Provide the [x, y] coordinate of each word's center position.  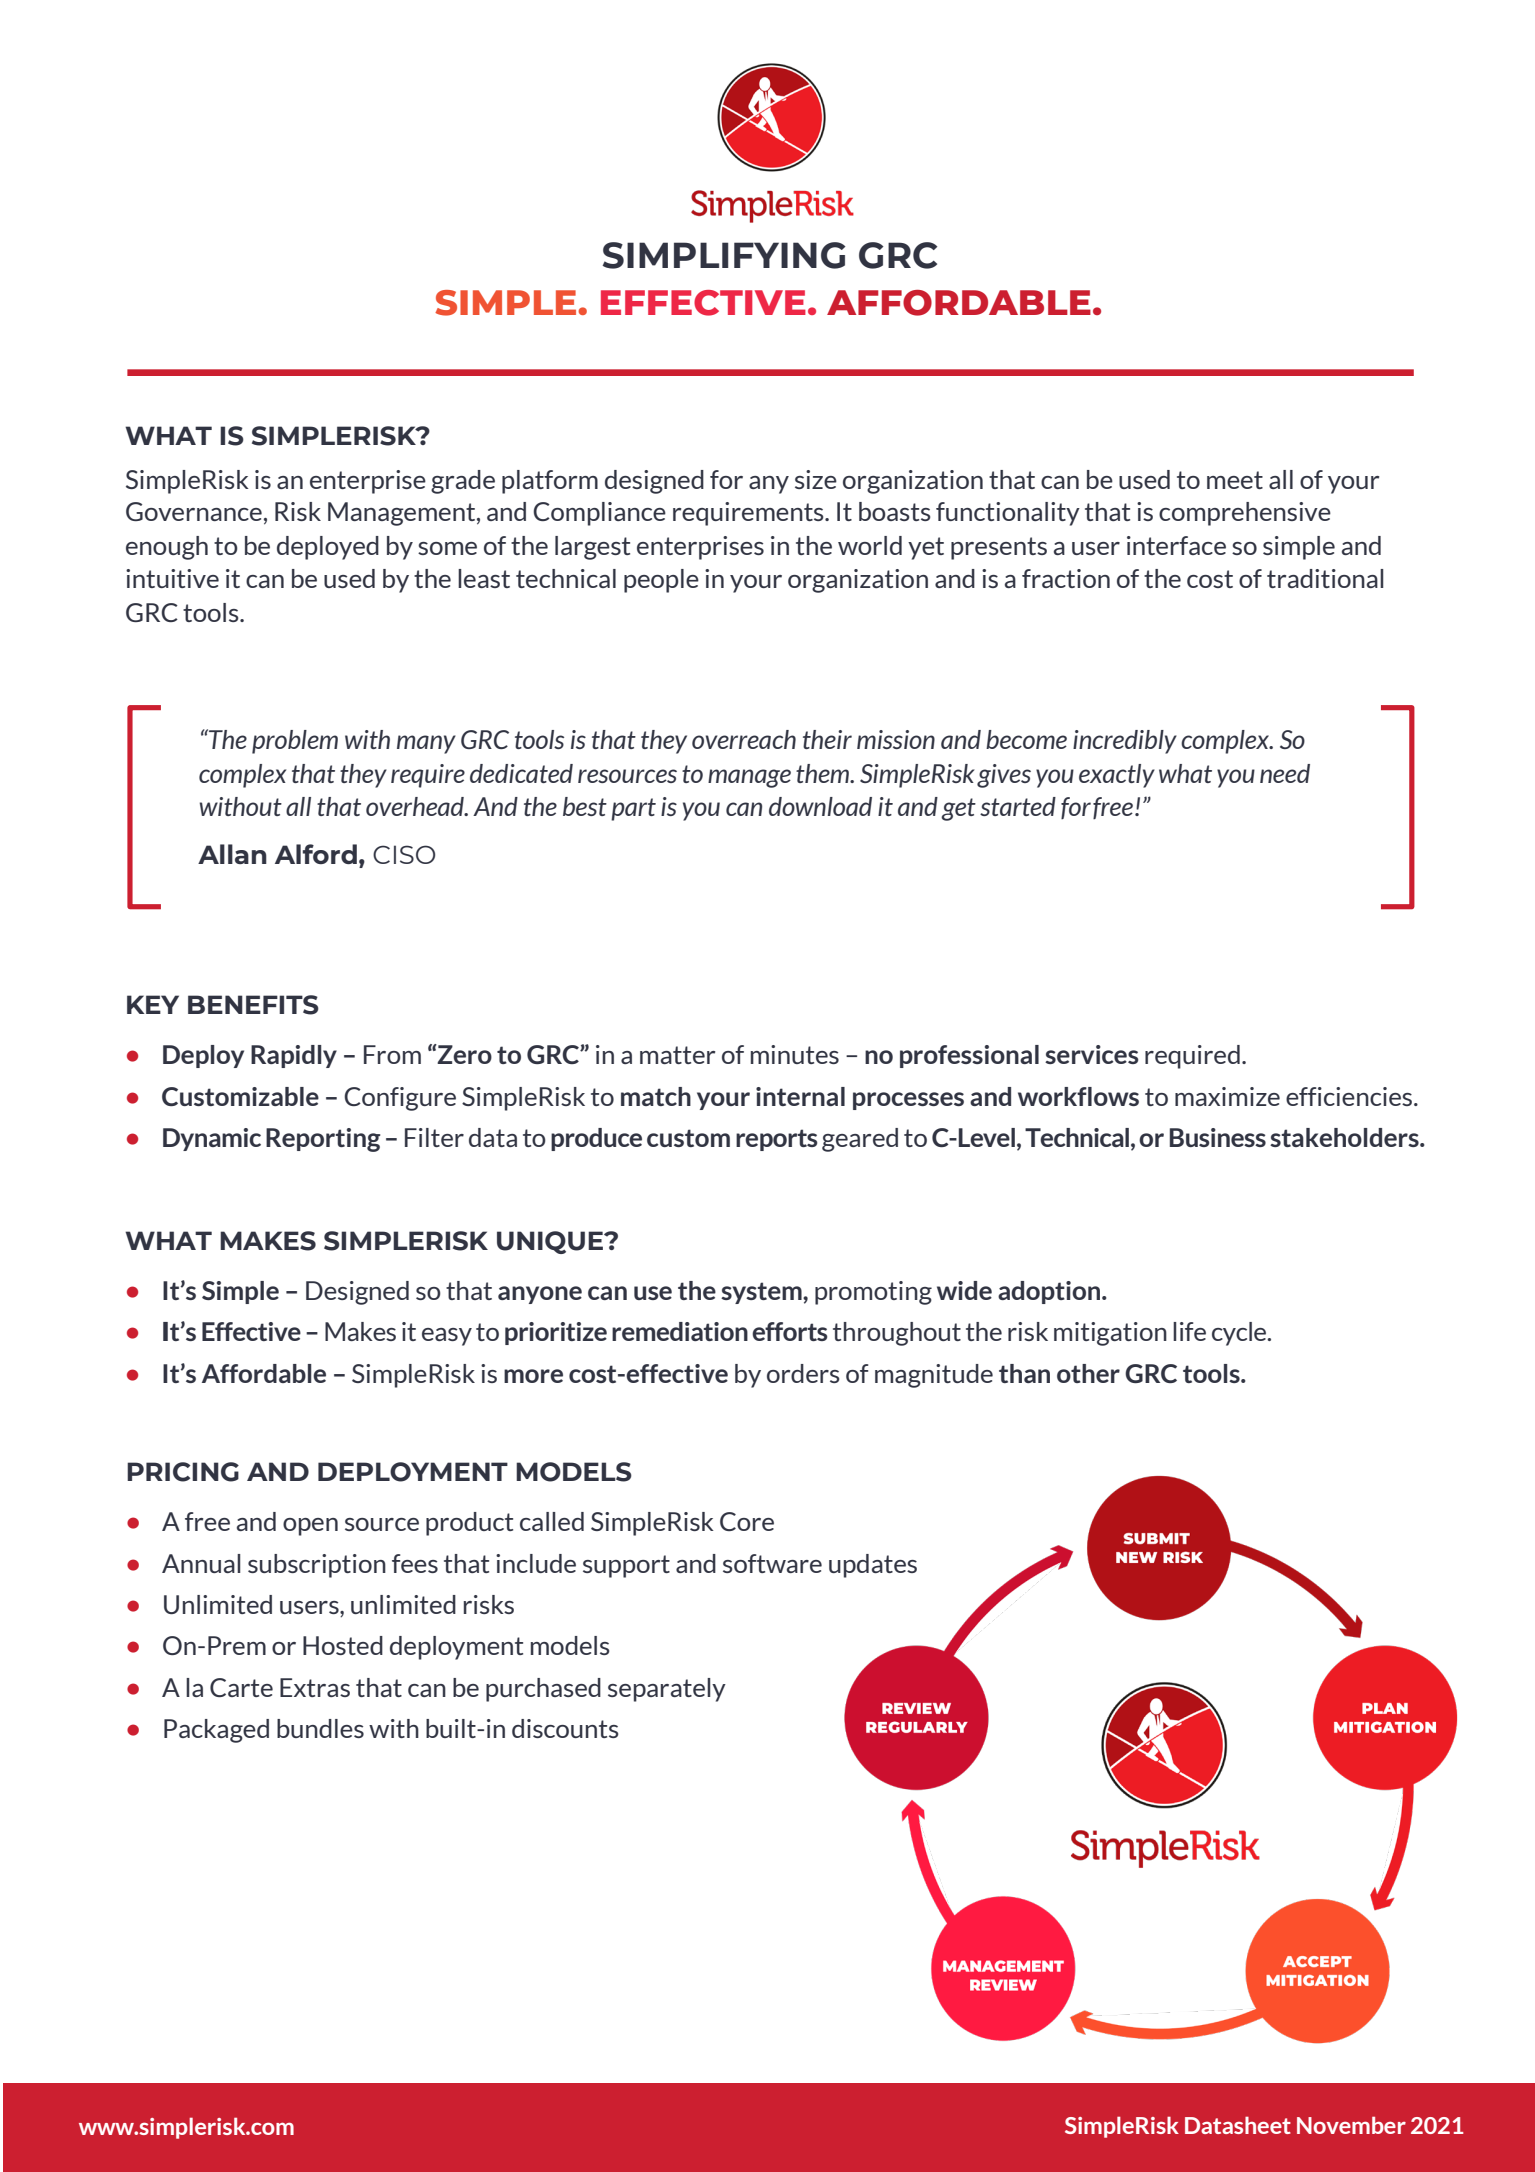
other [1088, 1373]
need [1285, 773]
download [820, 806]
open [310, 1527]
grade [463, 482]
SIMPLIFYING [724, 255]
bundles [320, 1728]
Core [747, 1521]
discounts [565, 1728]
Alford [316, 854]
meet [1235, 480]
